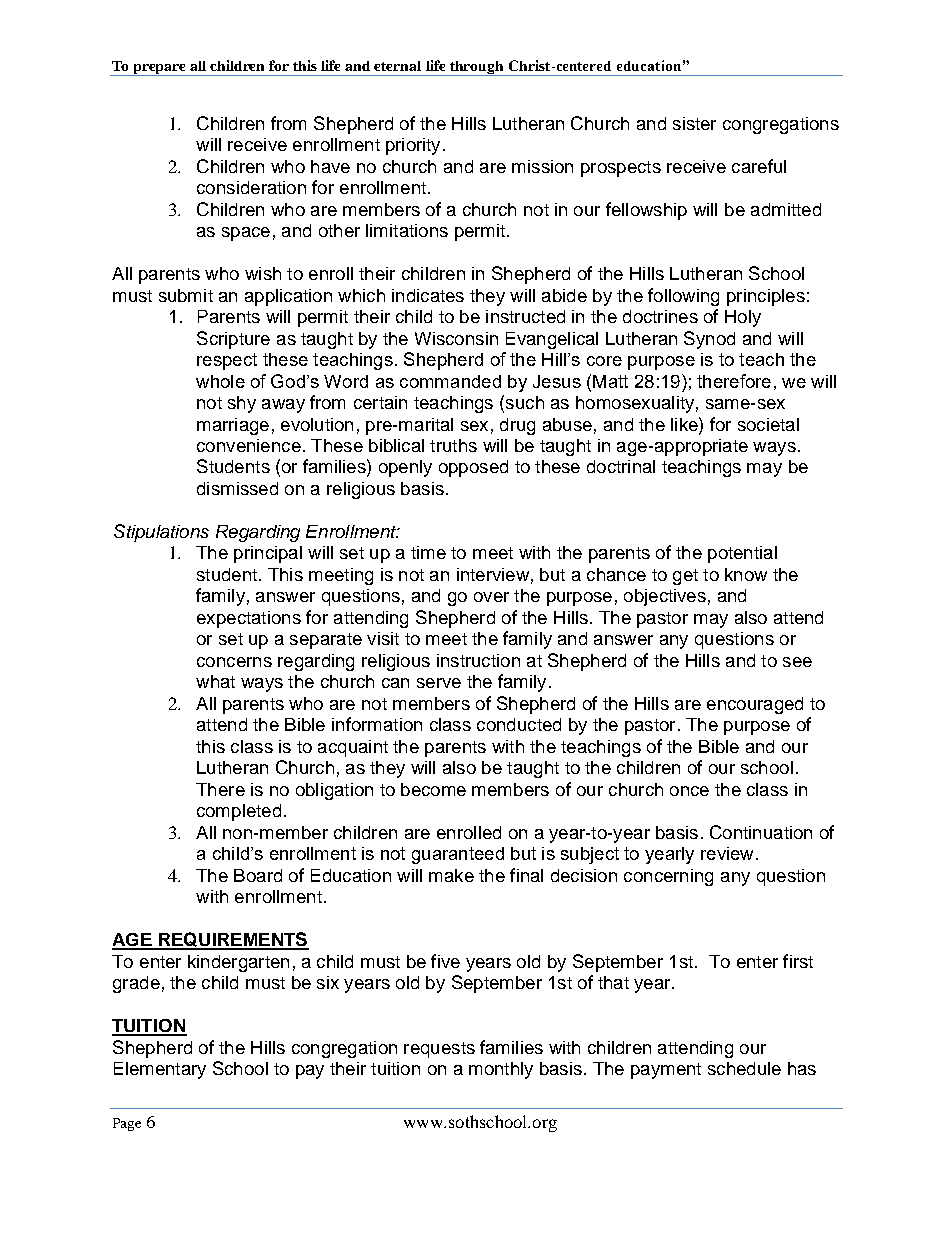 Image resolution: width=952 pixels, height=1233 pixels. What do you see at coordinates (249, 619) in the document?
I see `expectations` at bounding box center [249, 619].
